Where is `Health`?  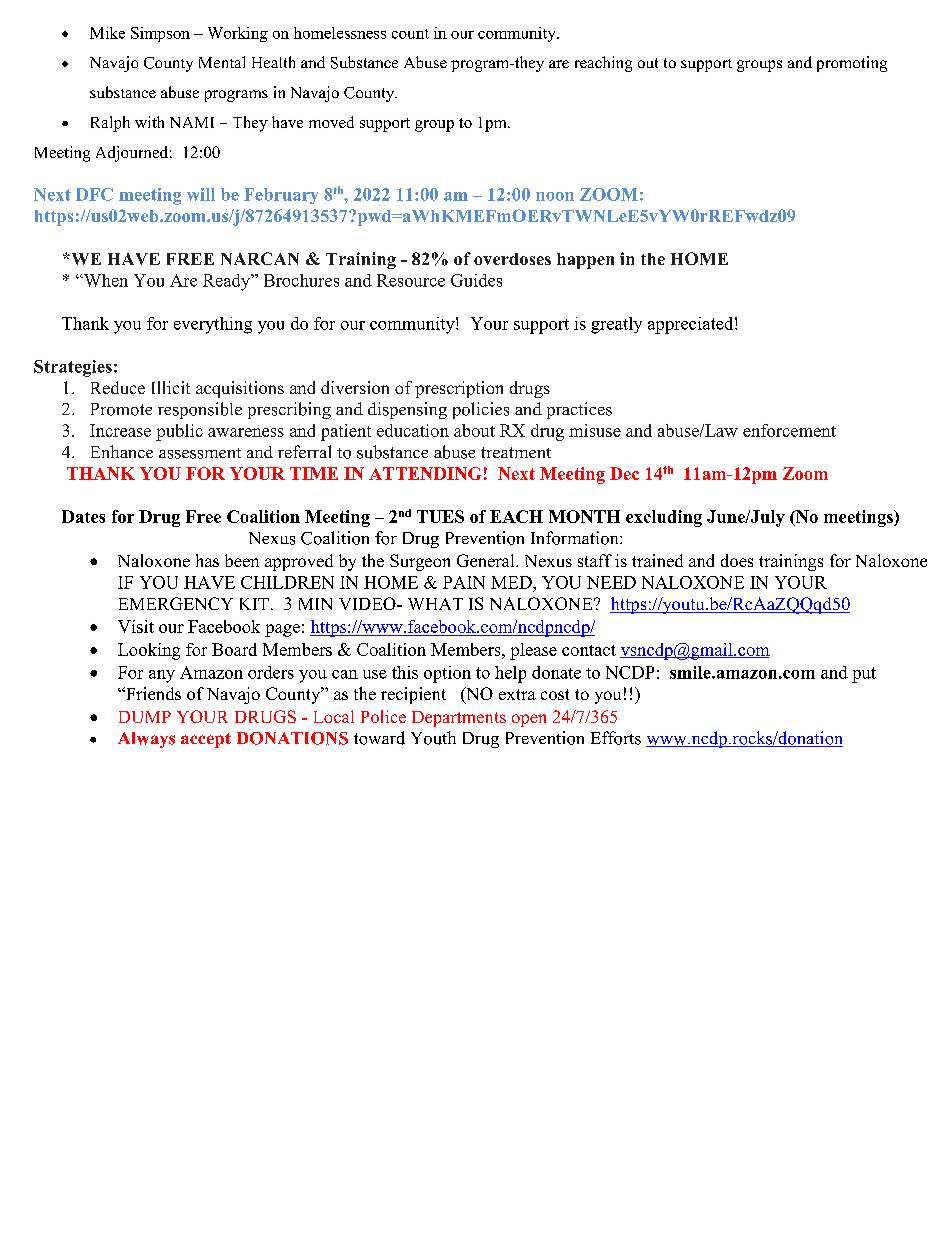 Health is located at coordinates (273, 62).
